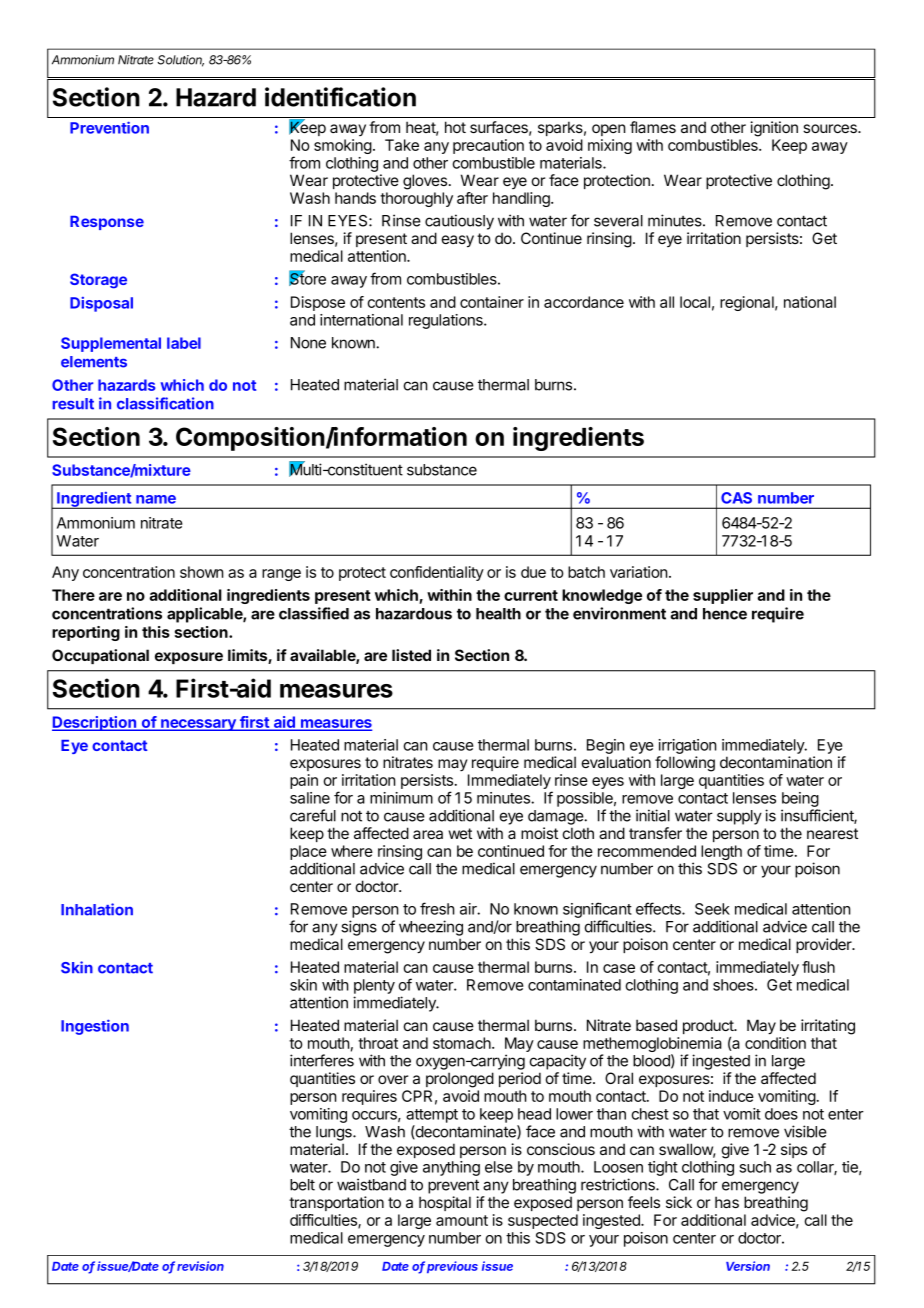 Image resolution: width=924 pixels, height=1308 pixels. Describe the element at coordinates (455, 127) in the screenshot. I see `hot` at that location.
